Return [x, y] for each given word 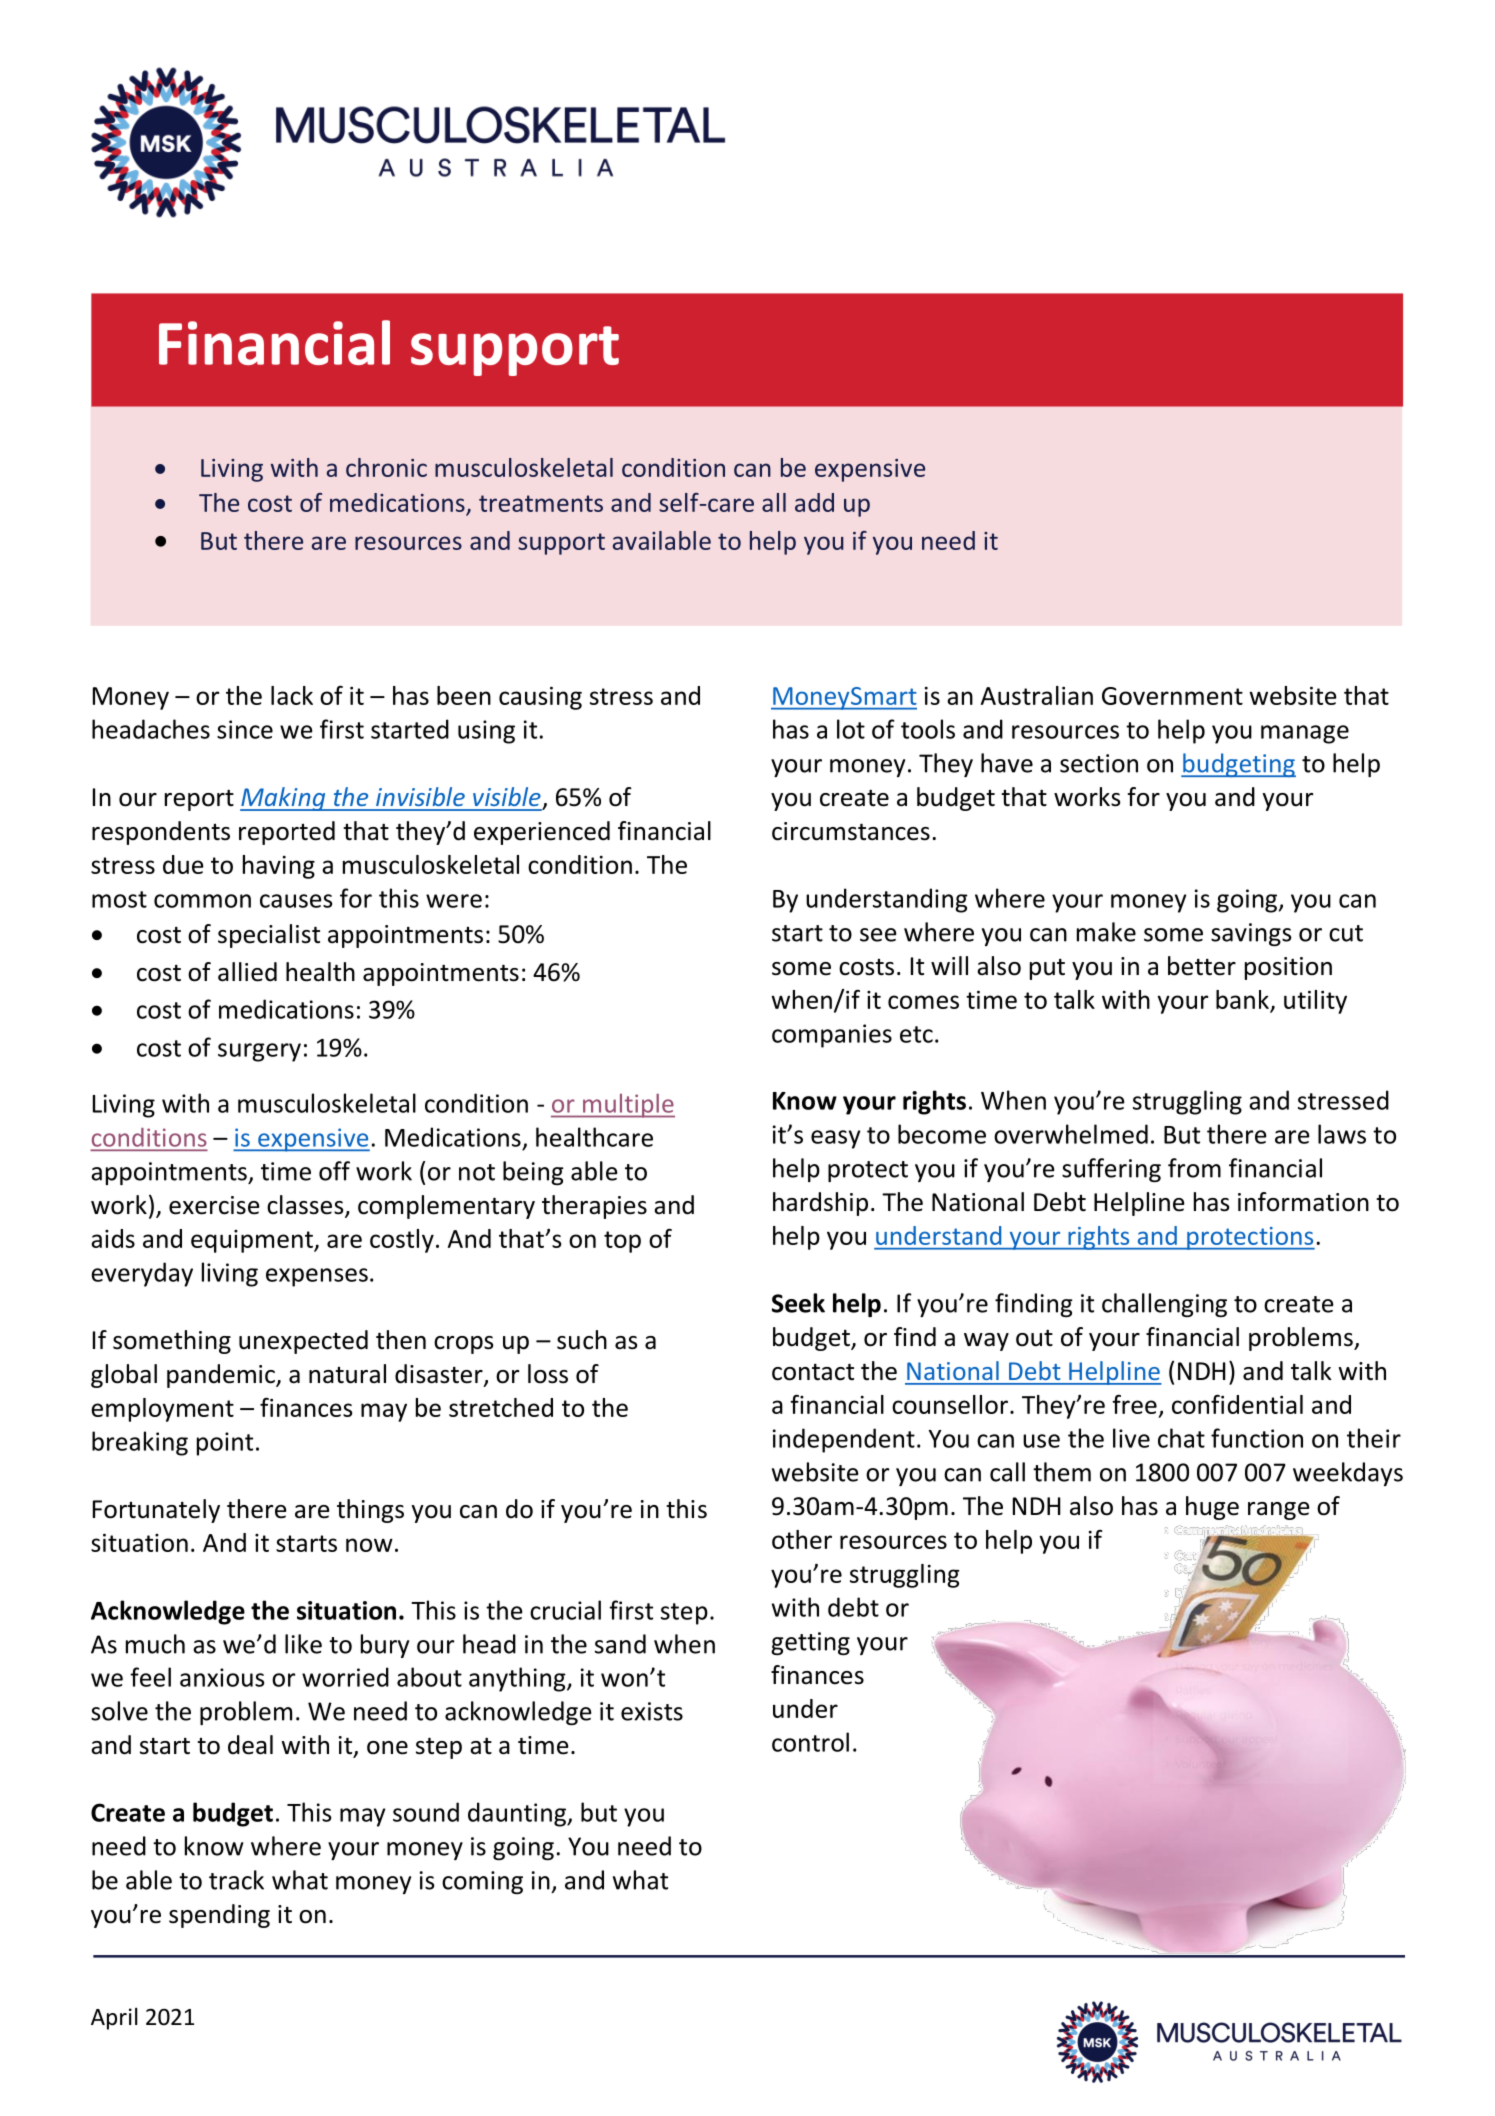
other [802, 1539]
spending [219, 1916]
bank [1243, 1001]
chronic [386, 467]
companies [832, 1036]
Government [1172, 696]
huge [1212, 1508]
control [810, 1742]
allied [247, 972]
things [370, 1511]
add [814, 502]
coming [482, 1882]
